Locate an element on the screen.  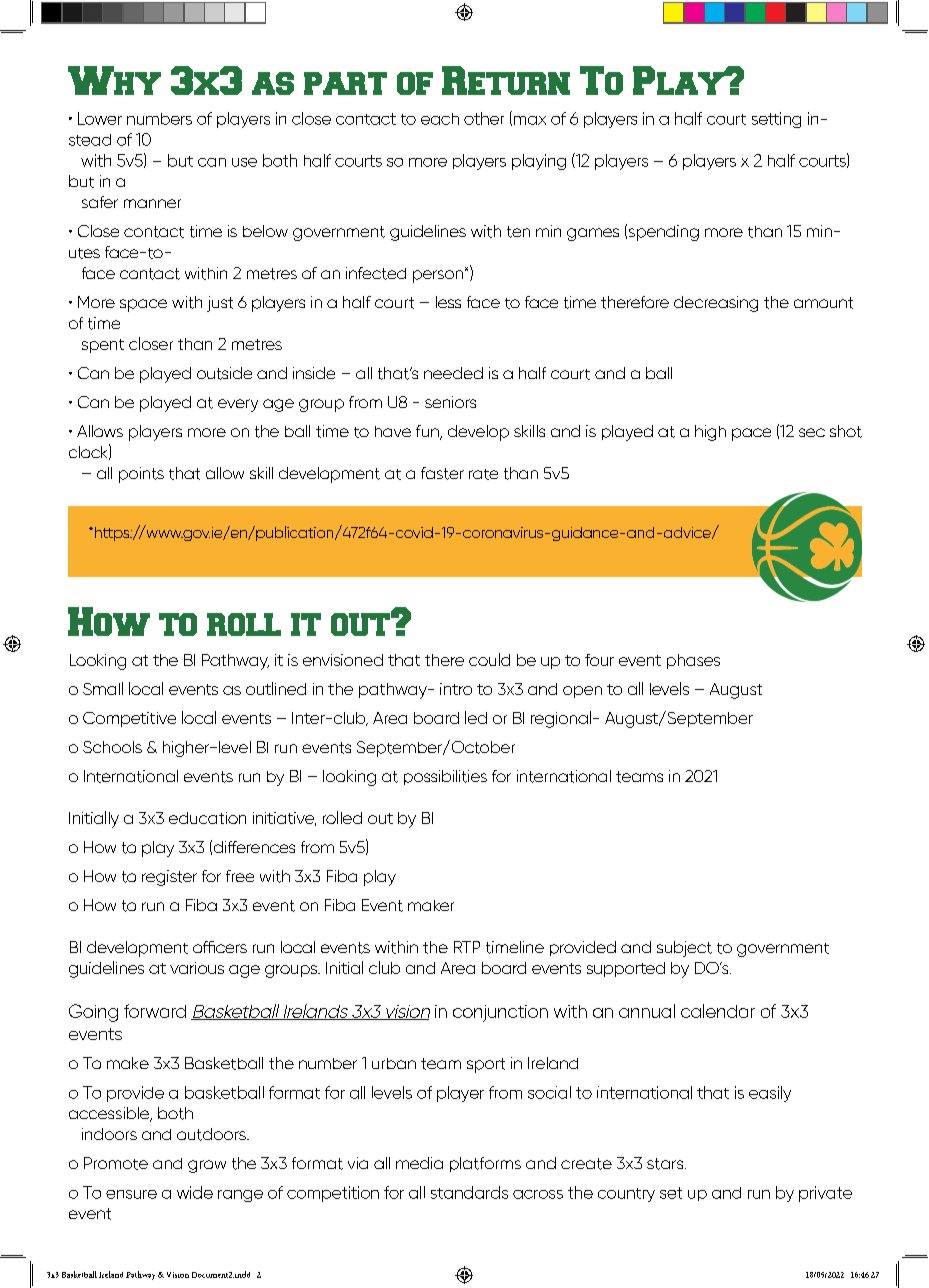
subject is located at coordinates (684, 949).
